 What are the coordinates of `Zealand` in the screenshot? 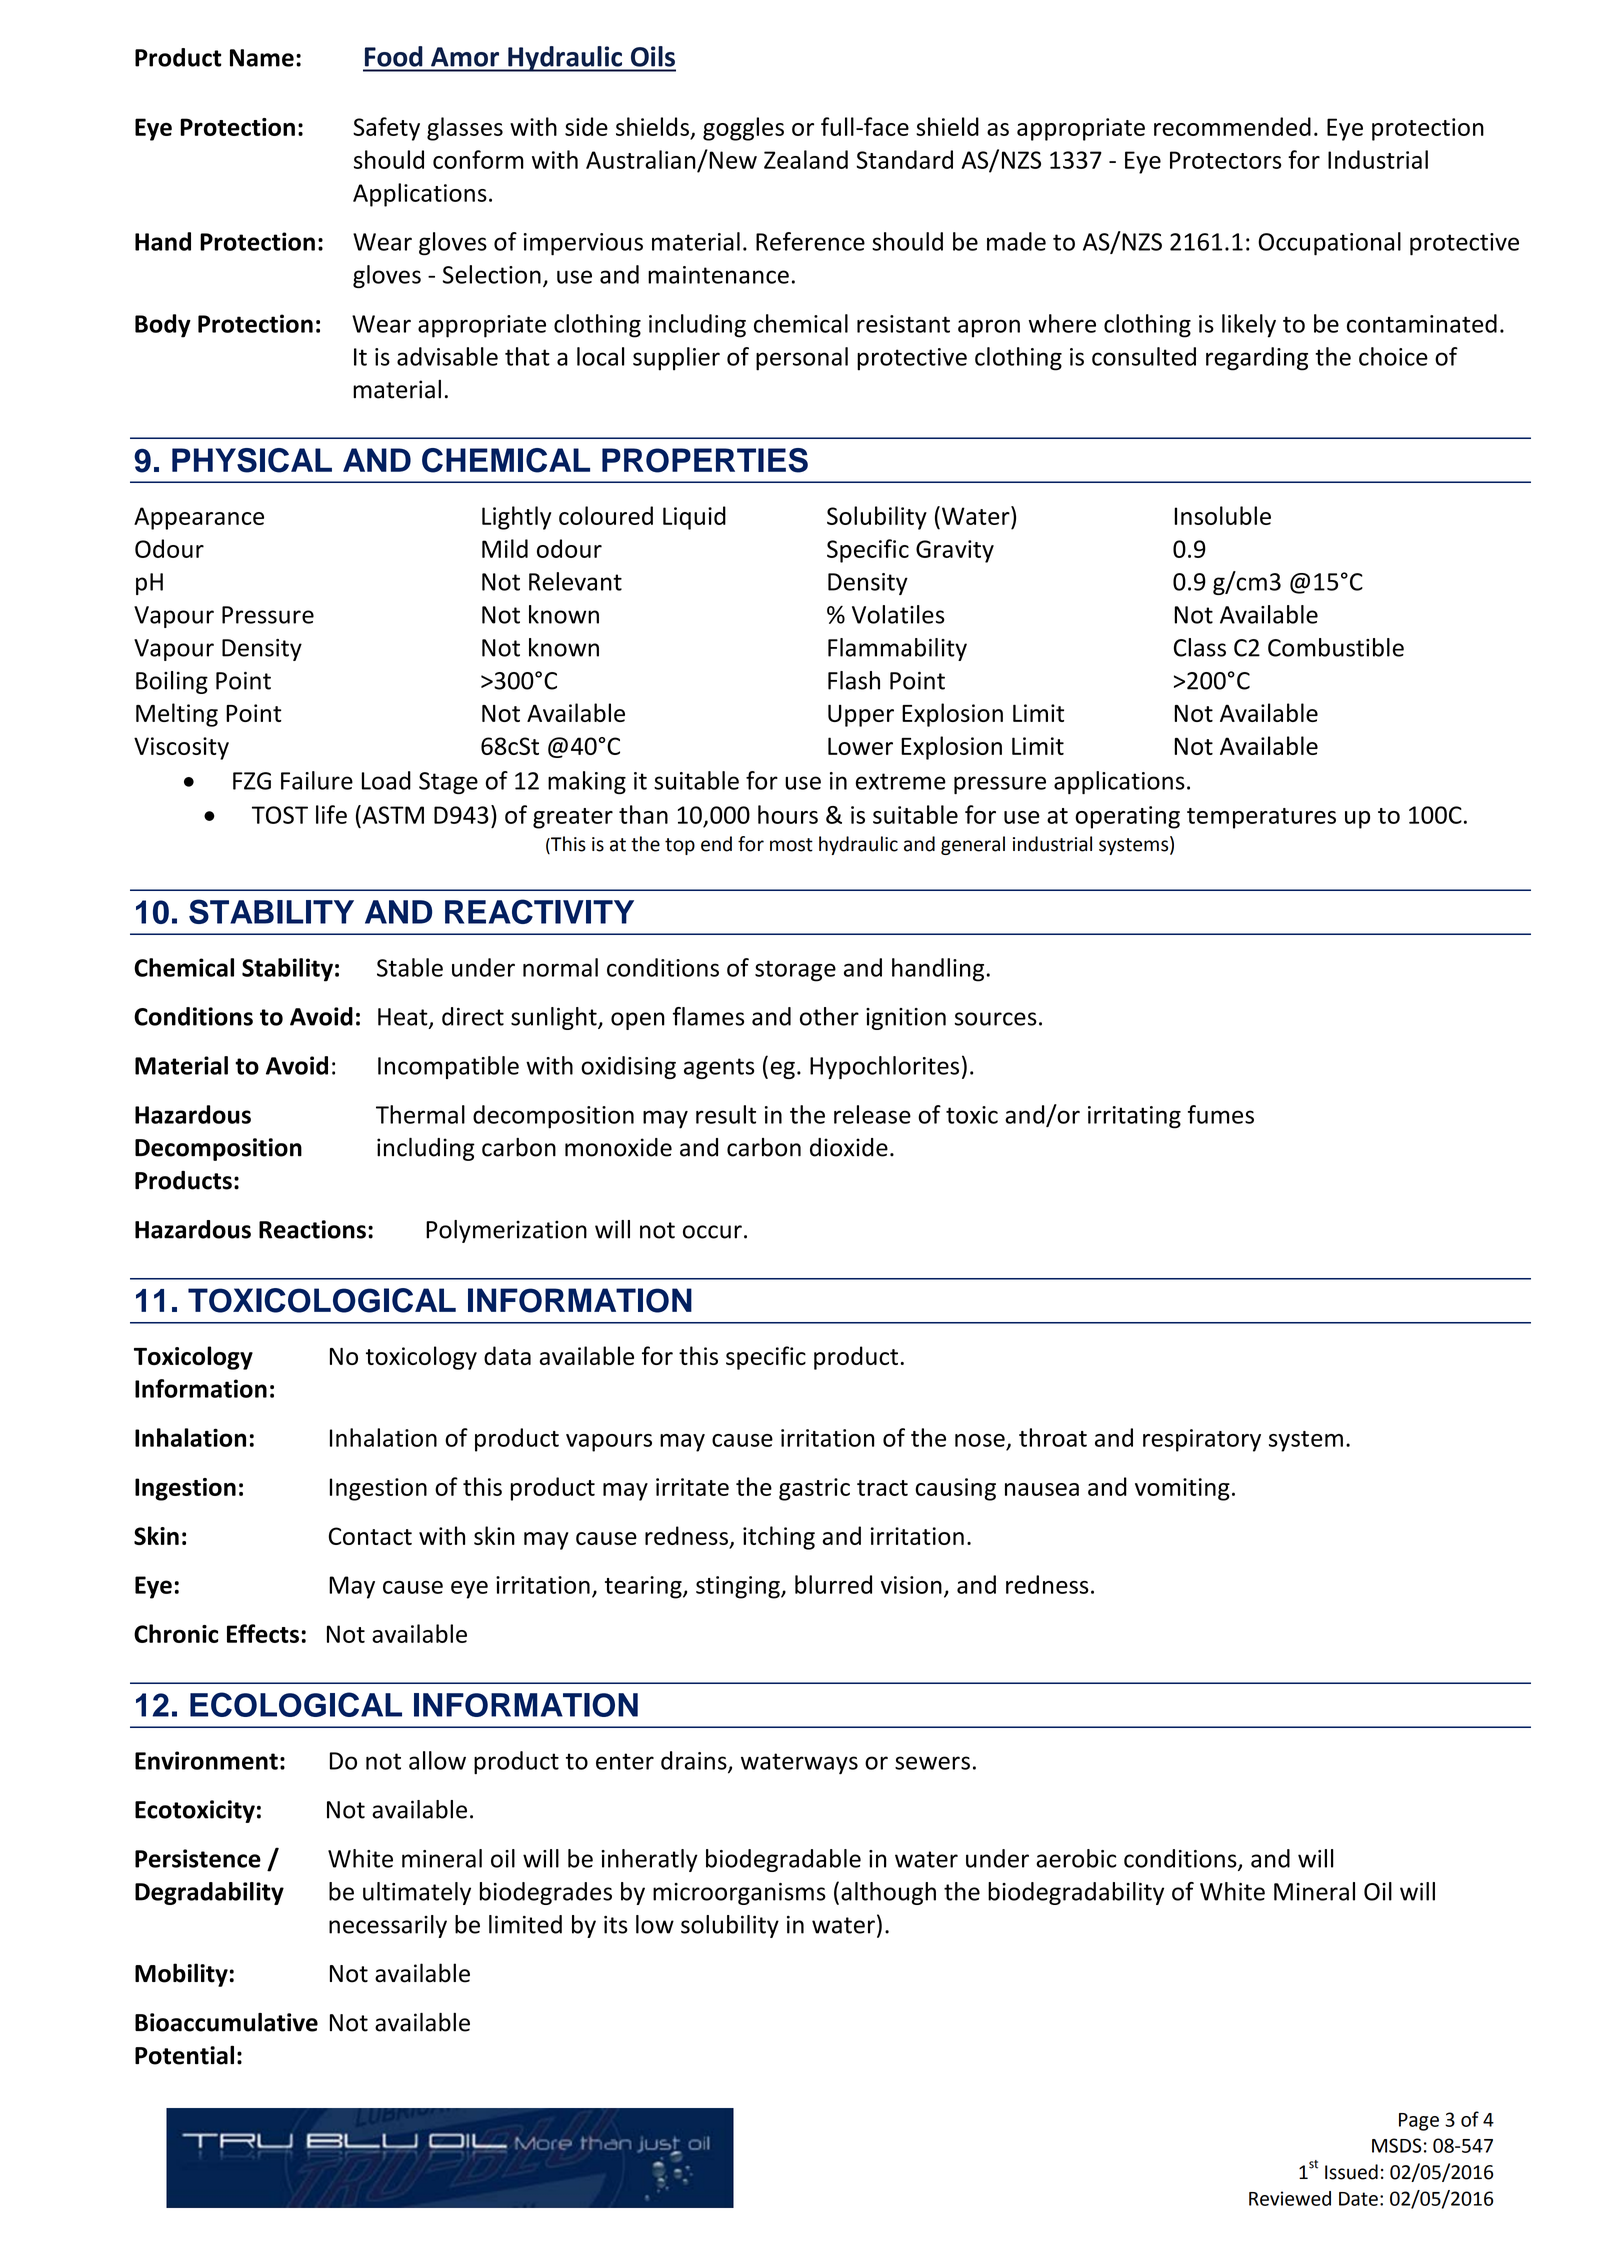 It's located at (806, 159).
